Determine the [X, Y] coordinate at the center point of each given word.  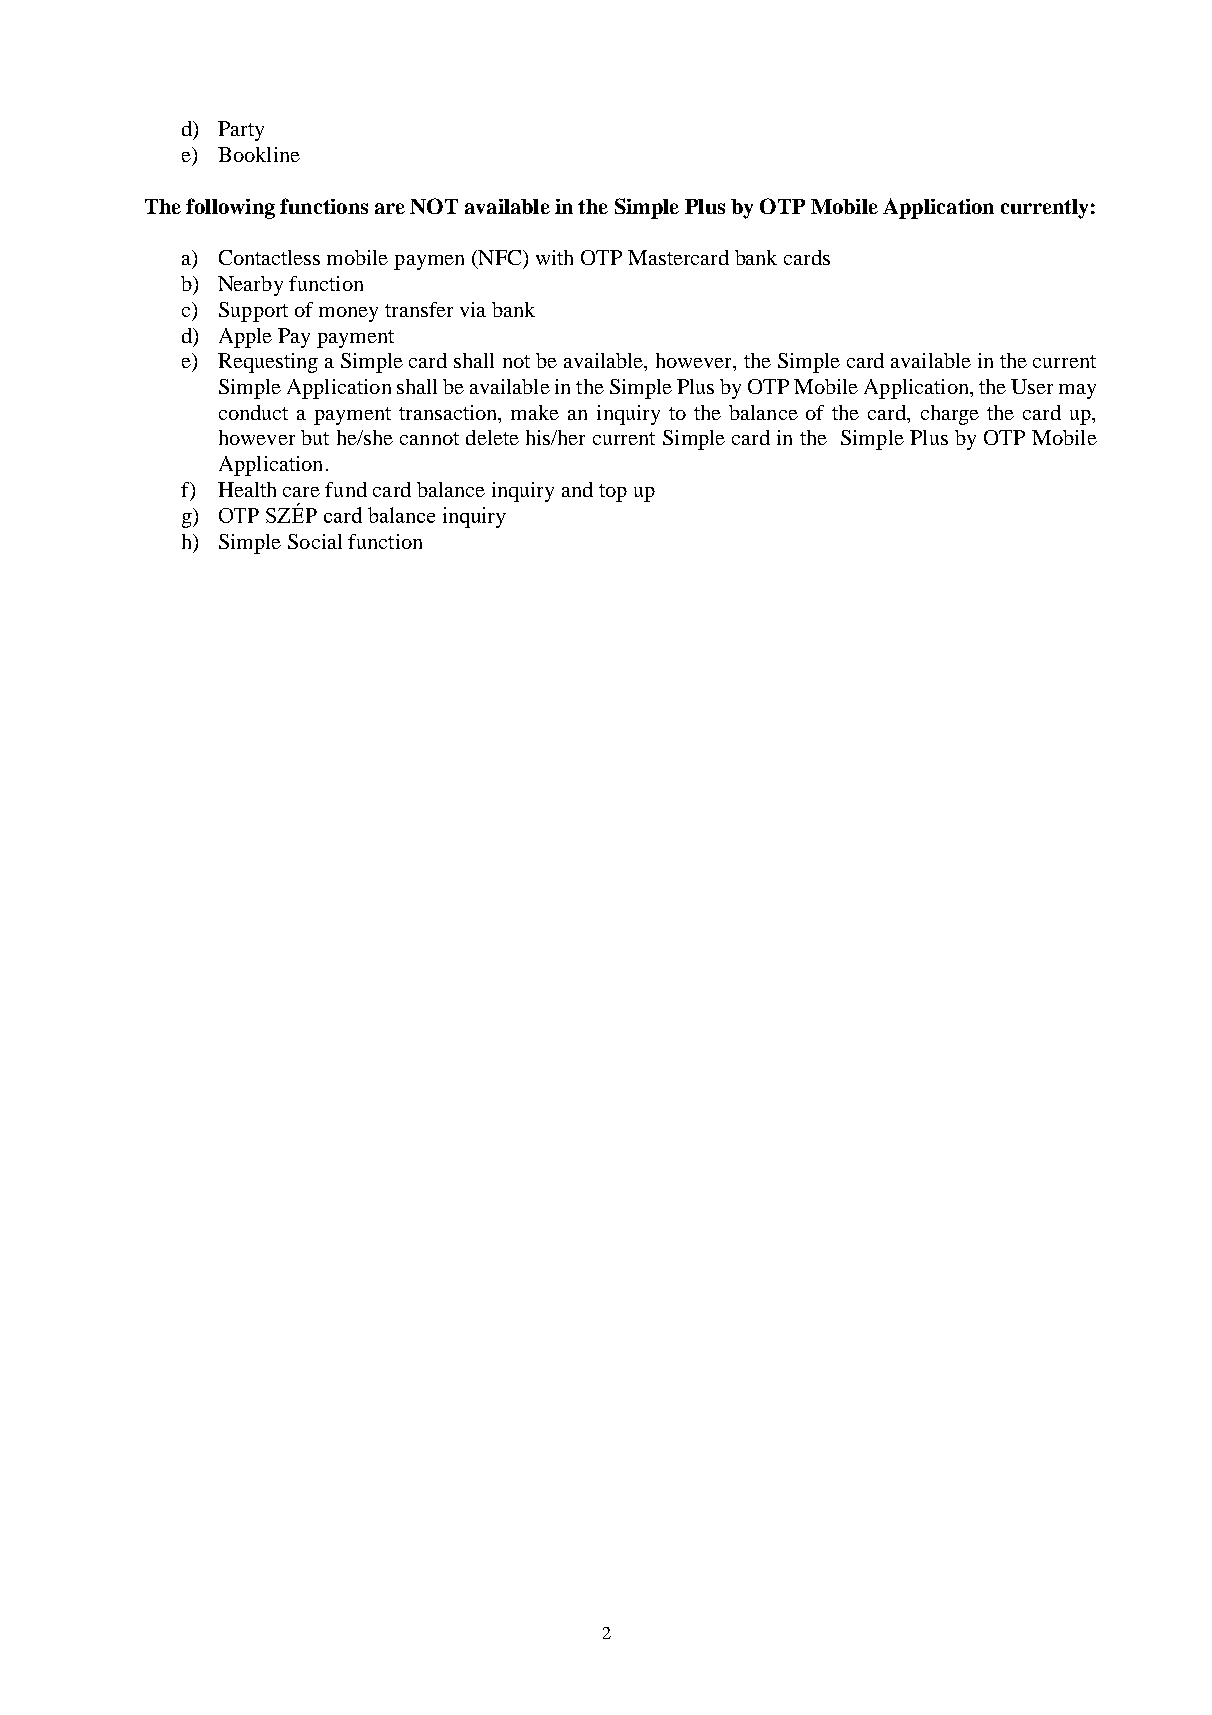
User [1032, 386]
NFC [500, 259]
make [535, 412]
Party [241, 131]
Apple [245, 338]
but [315, 437]
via [473, 309]
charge [950, 415]
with [554, 257]
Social [315, 541]
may [1077, 391]
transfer [419, 309]
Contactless [269, 257]
